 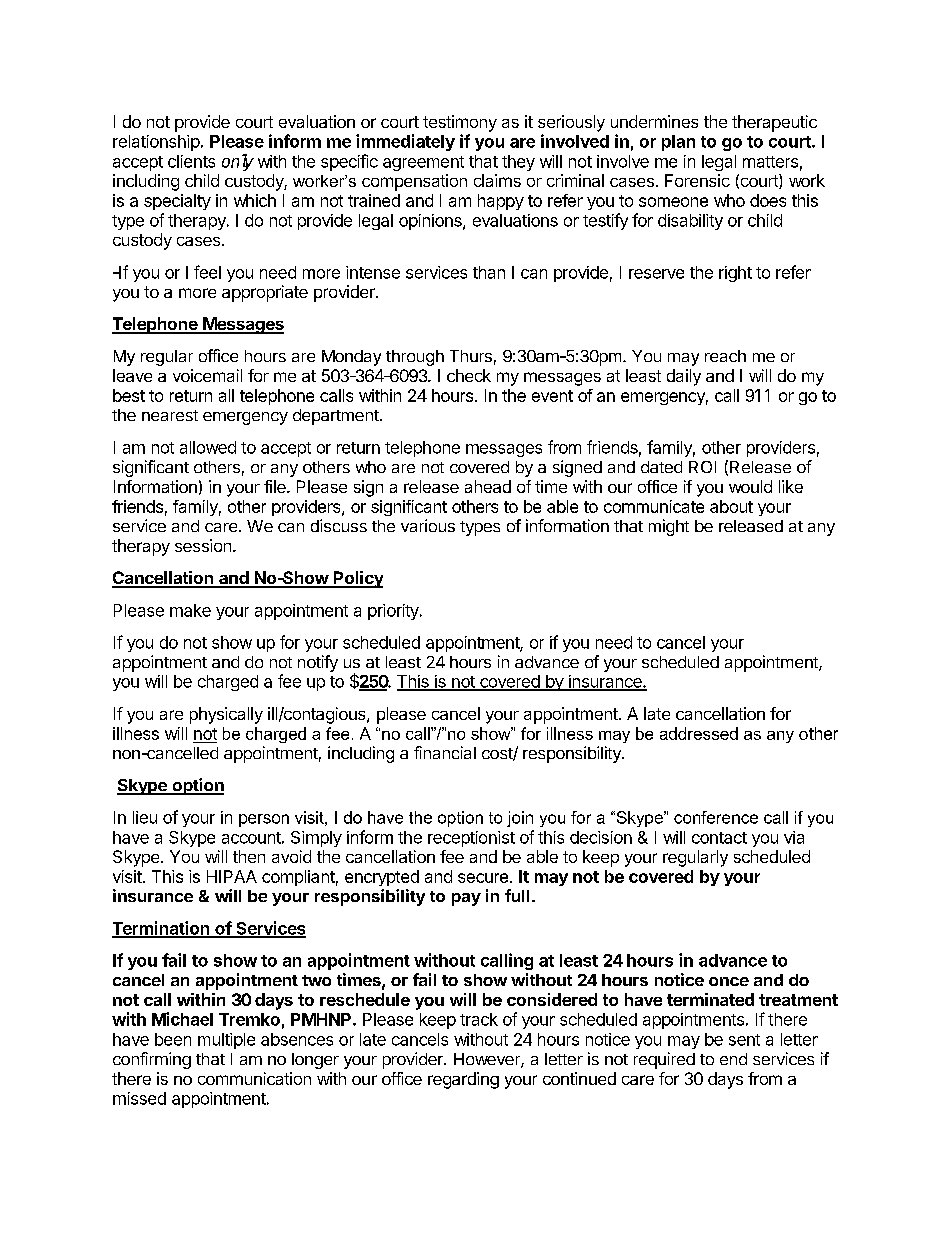 I want to click on testimony, so click(x=460, y=123).
